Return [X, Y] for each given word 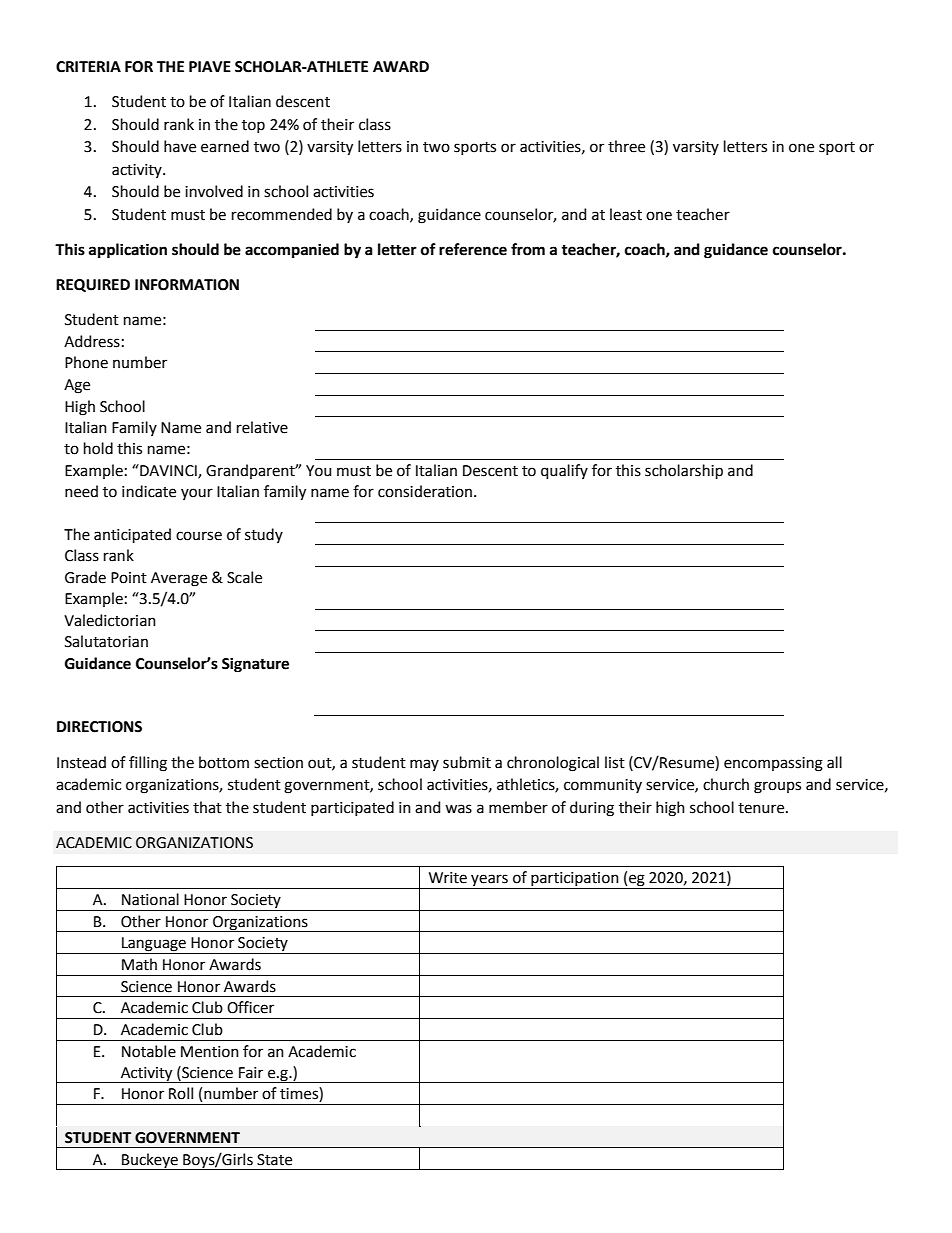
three [626, 146]
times [300, 1094]
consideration [425, 491]
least [626, 214]
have [180, 146]
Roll [181, 1093]
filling [148, 764]
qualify [564, 471]
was [458, 809]
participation [575, 880]
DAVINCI [168, 471]
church [726, 784]
